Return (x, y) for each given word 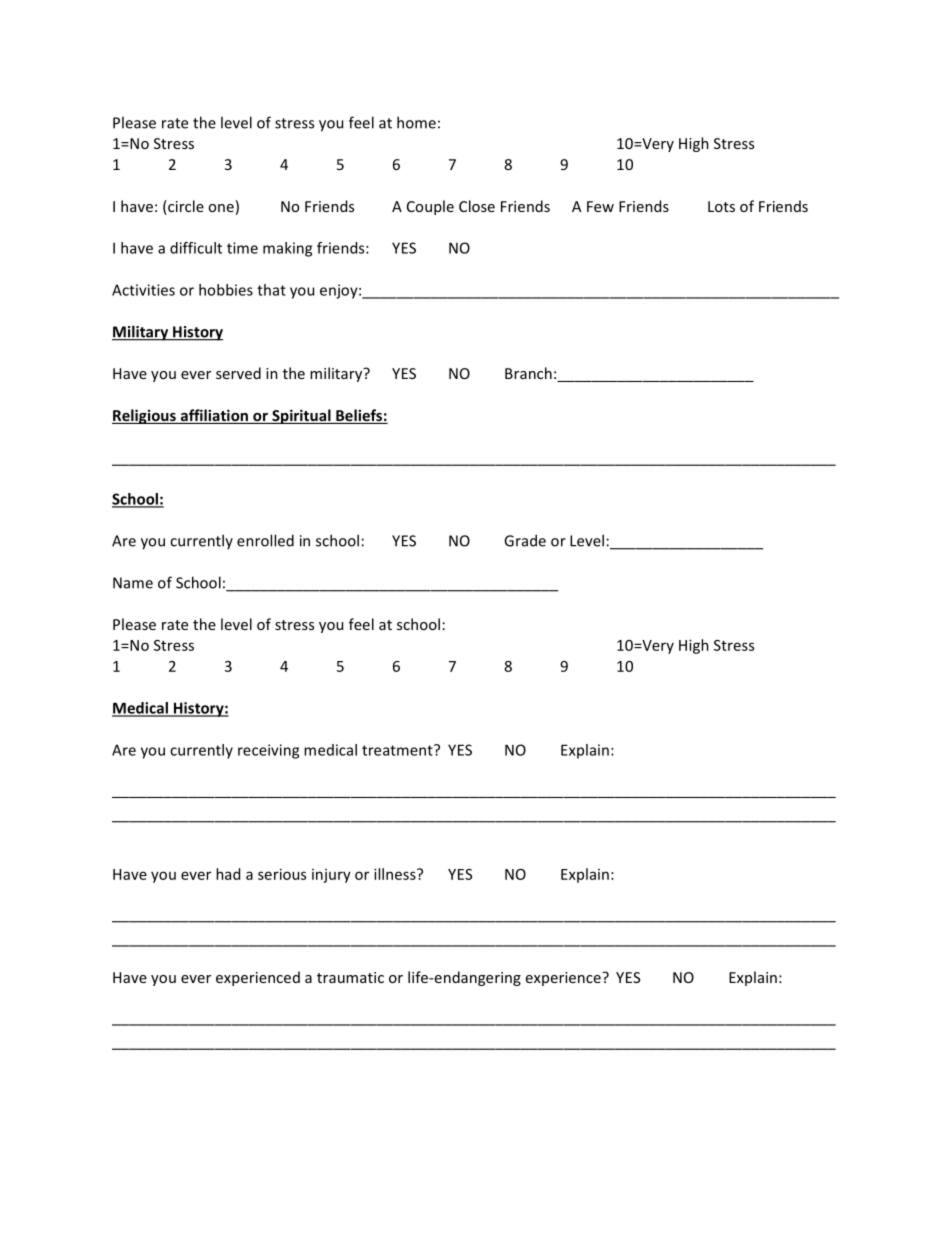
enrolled (265, 540)
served (238, 373)
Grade (525, 540)
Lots (721, 206)
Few (600, 206)
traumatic (350, 977)
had (228, 874)
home (416, 122)
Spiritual (301, 416)
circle (185, 206)
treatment (398, 750)
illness (396, 874)
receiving (268, 751)
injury (331, 876)
